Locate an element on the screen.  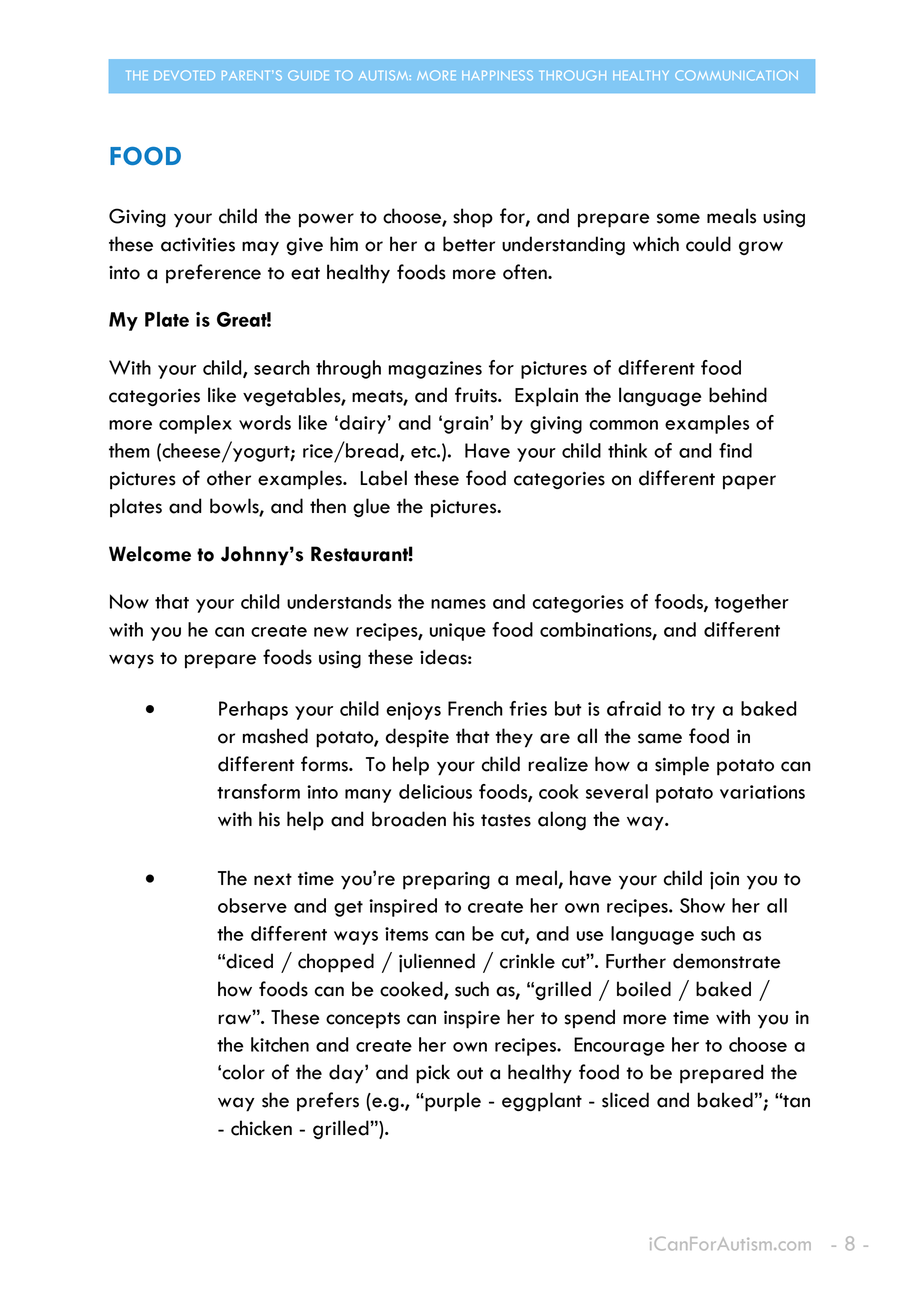
complex is located at coordinates (195, 424).
